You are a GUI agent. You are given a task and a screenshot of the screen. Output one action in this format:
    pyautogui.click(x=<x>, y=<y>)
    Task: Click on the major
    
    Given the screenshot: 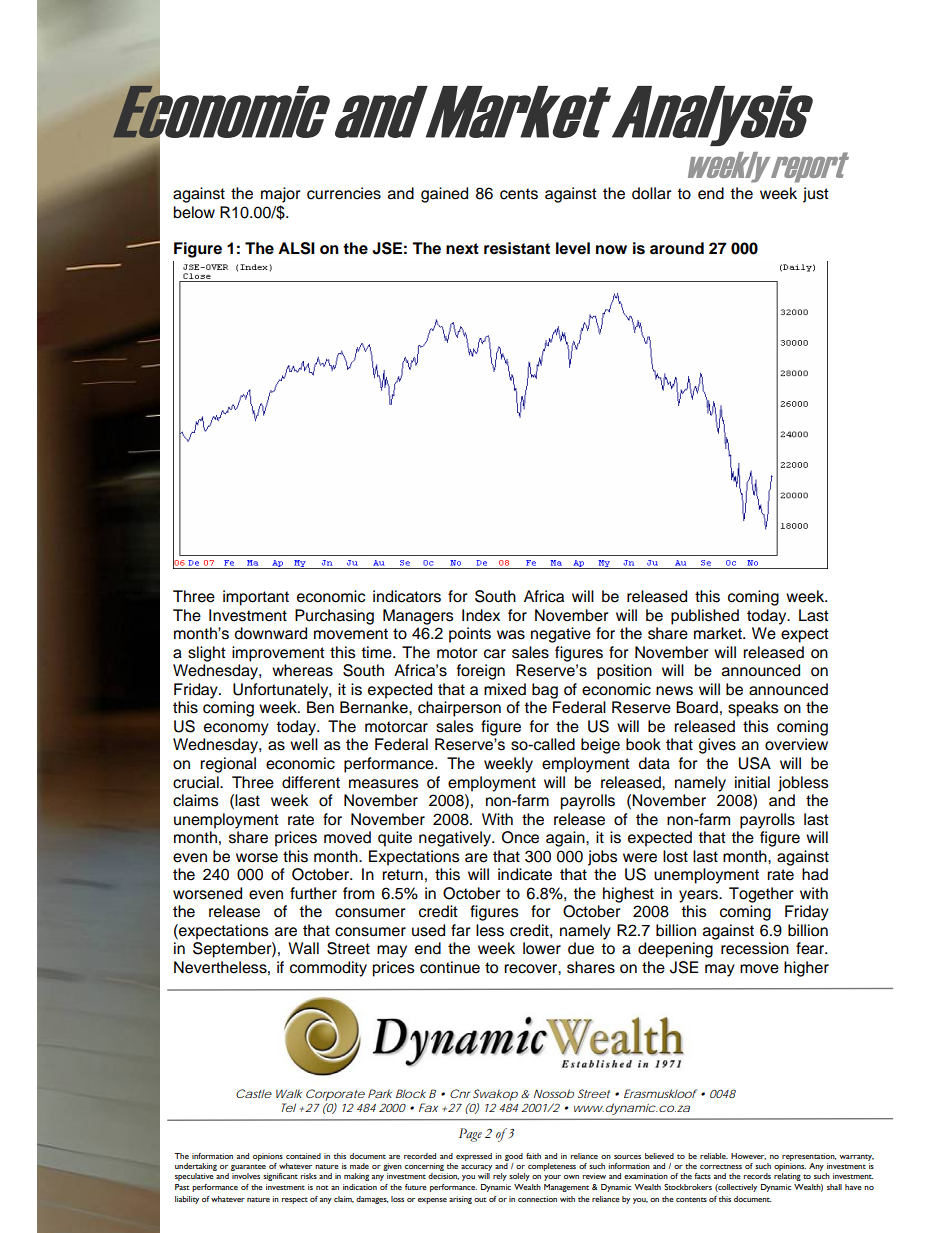 What is the action you would take?
    pyautogui.click(x=281, y=195)
